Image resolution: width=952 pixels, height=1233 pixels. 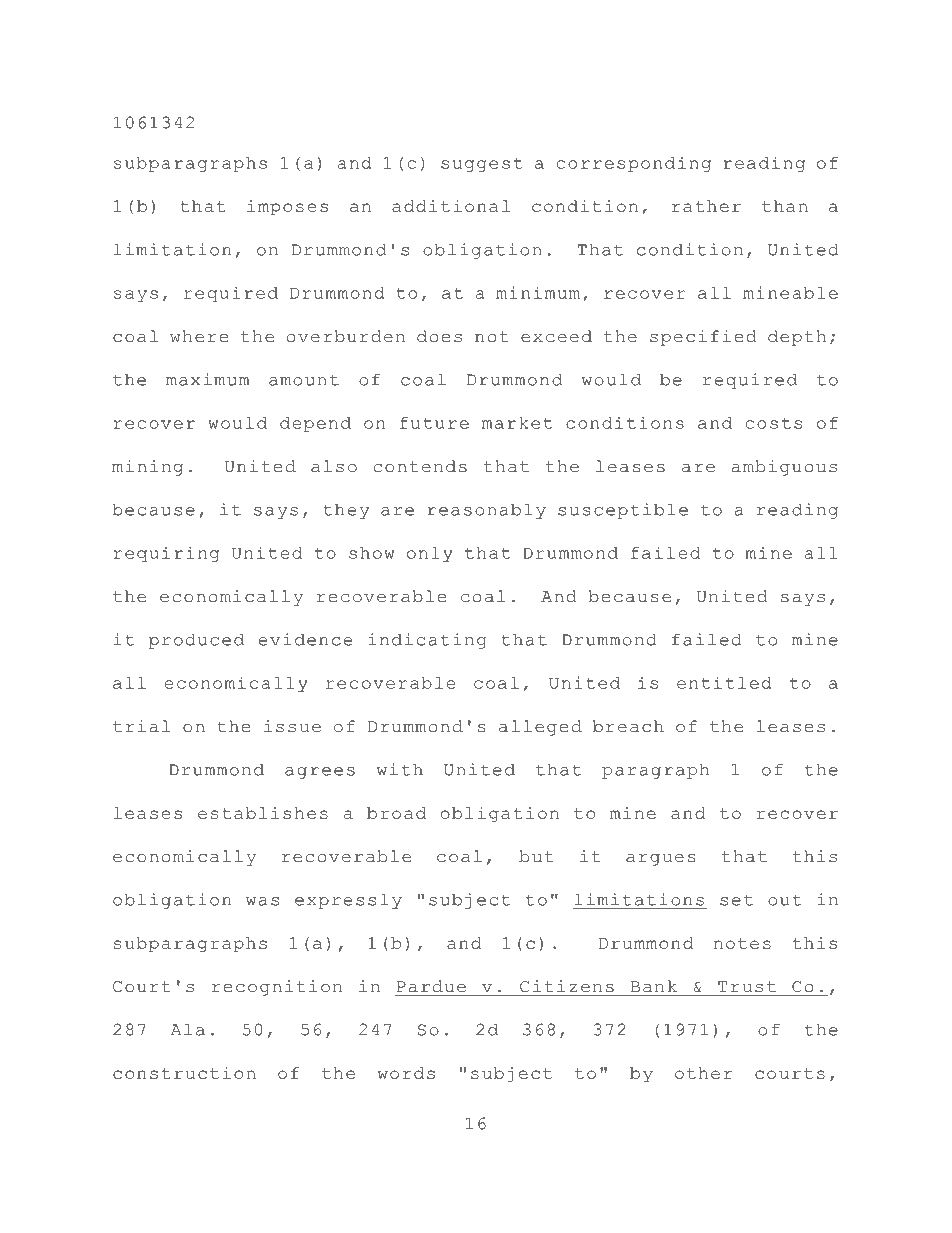 I want to click on rather, so click(x=706, y=206).
